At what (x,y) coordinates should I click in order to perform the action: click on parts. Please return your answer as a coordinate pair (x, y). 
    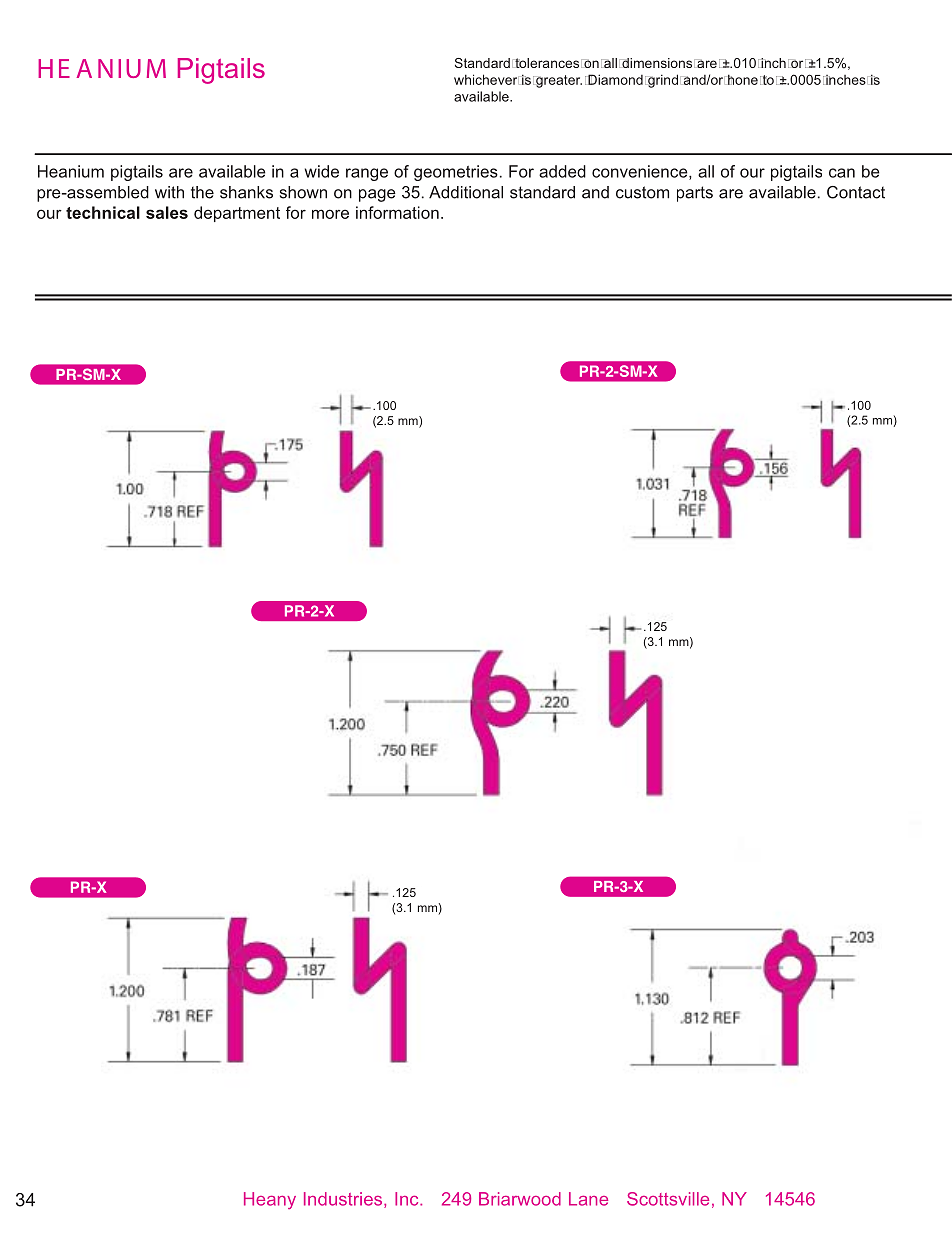
    Looking at the image, I should click on (695, 194).
